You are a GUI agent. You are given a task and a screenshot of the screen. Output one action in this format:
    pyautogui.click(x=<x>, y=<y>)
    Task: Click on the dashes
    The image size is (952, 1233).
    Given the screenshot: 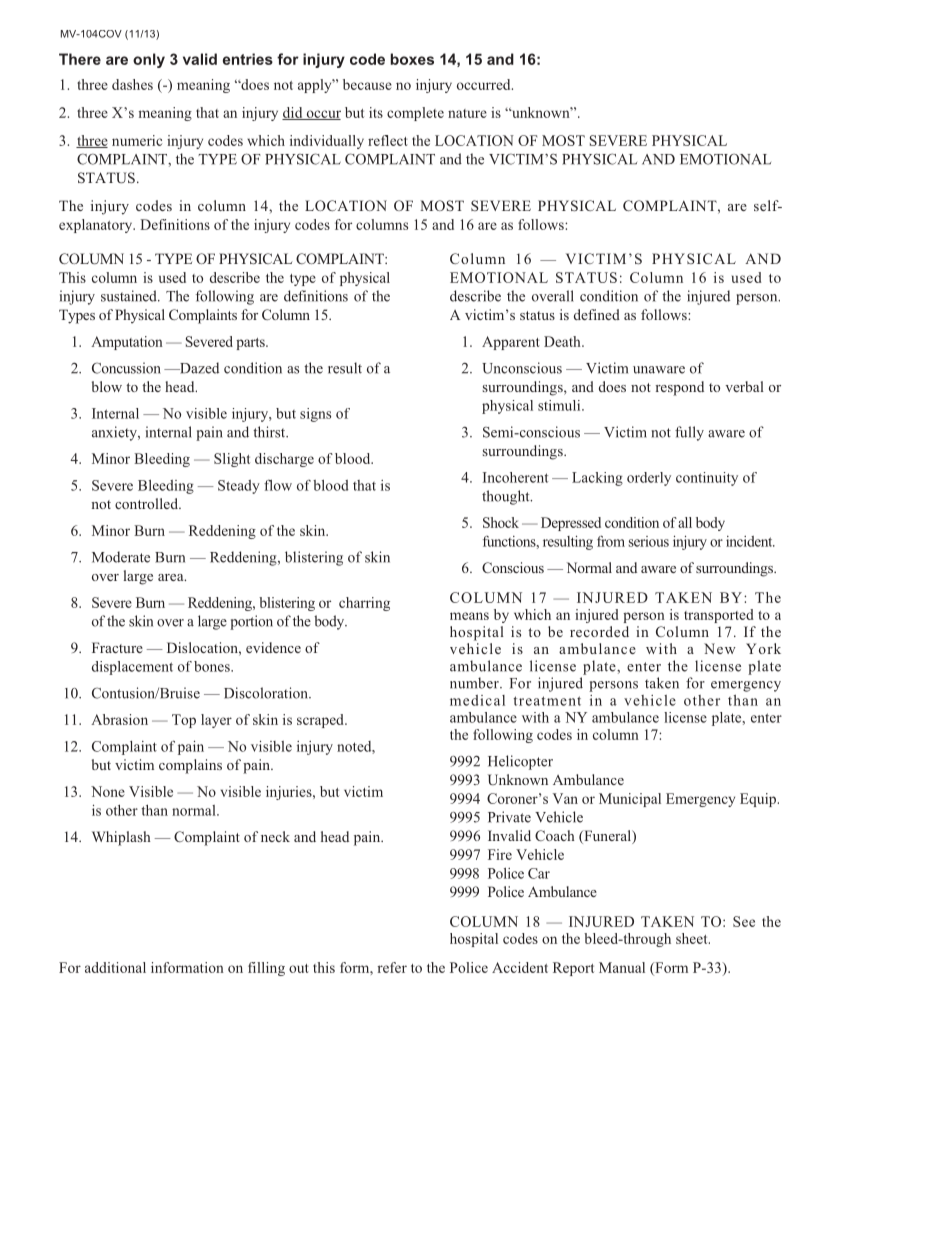 What is the action you would take?
    pyautogui.click(x=132, y=84)
